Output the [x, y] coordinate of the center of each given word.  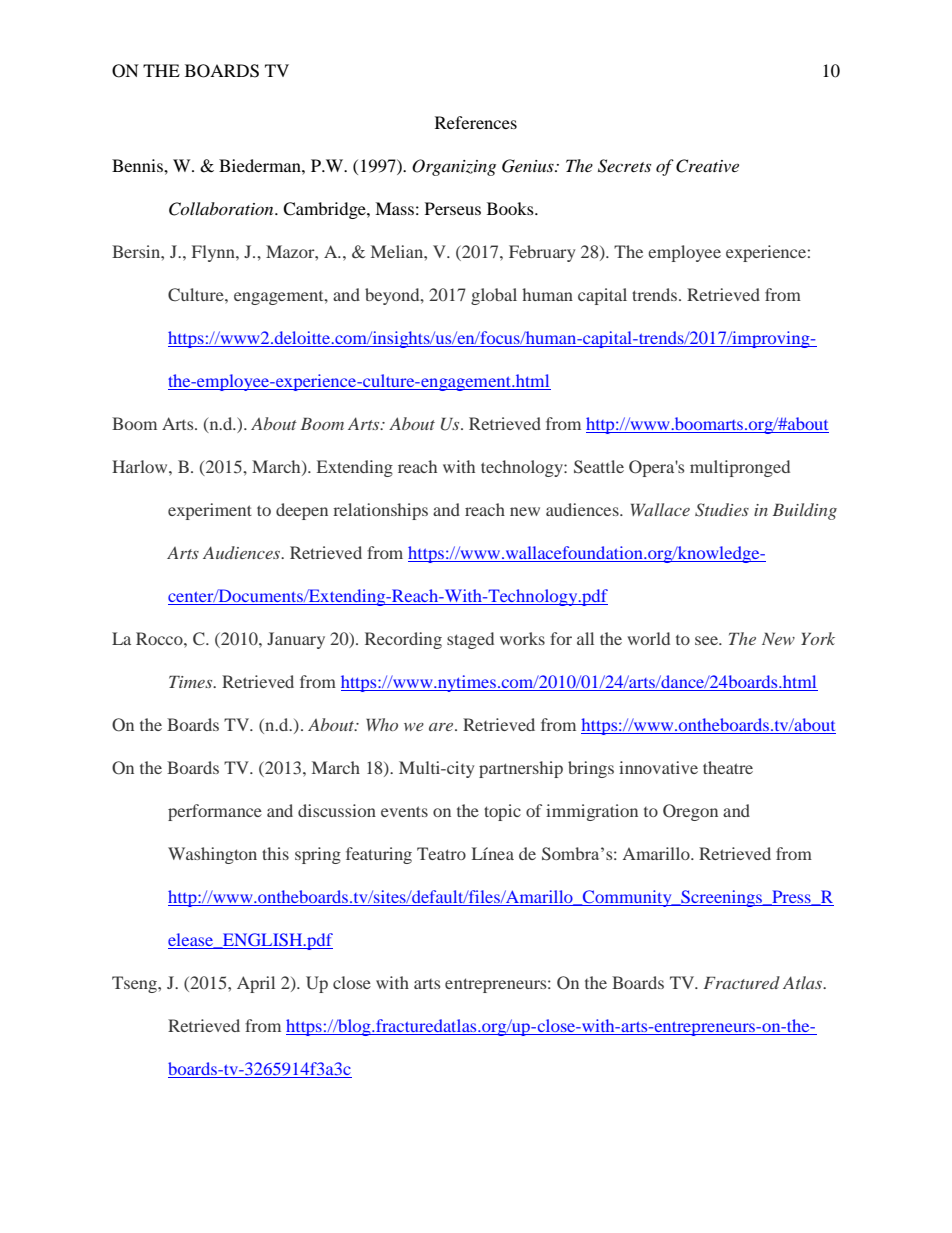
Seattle [599, 467]
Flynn [214, 253]
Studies [722, 510]
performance [215, 812]
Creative [707, 166]
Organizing [454, 167]
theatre [728, 767]
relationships [380, 511]
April [256, 984]
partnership [521, 769]
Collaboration [222, 209]
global [494, 296]
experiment [210, 511]
